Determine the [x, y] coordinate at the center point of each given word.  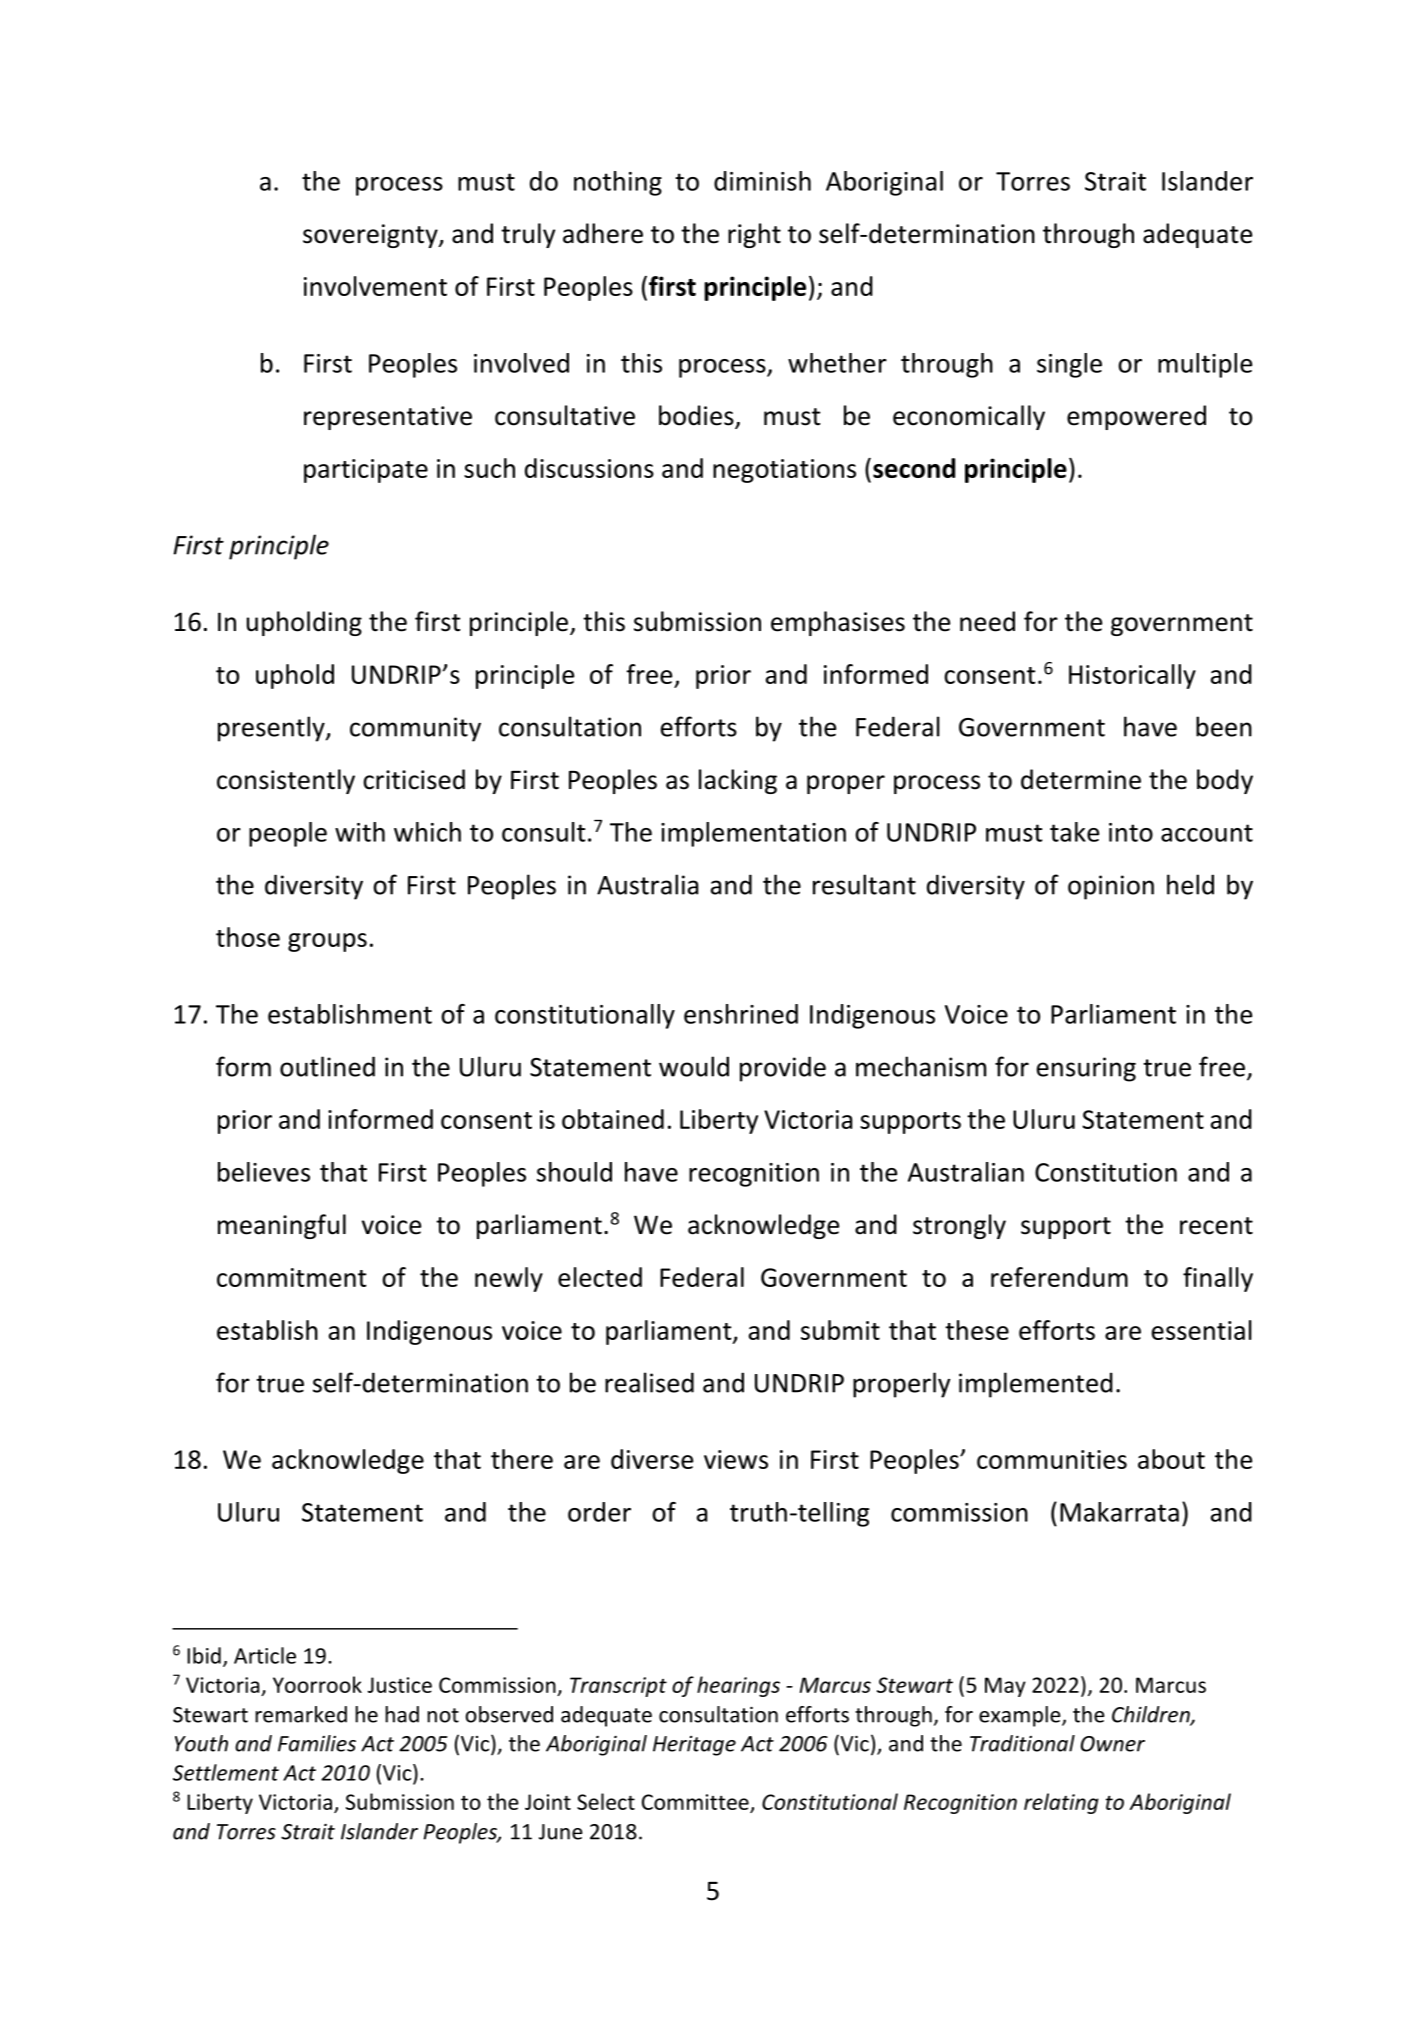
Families [317, 1743]
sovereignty [371, 236]
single [1069, 365]
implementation [753, 834]
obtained [613, 1119]
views [736, 1459]
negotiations [784, 471]
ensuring [1086, 1069]
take [1074, 832]
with [360, 832]
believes [264, 1172]
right [754, 235]
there [522, 1459]
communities [1052, 1459]
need [987, 621]
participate [366, 471]
